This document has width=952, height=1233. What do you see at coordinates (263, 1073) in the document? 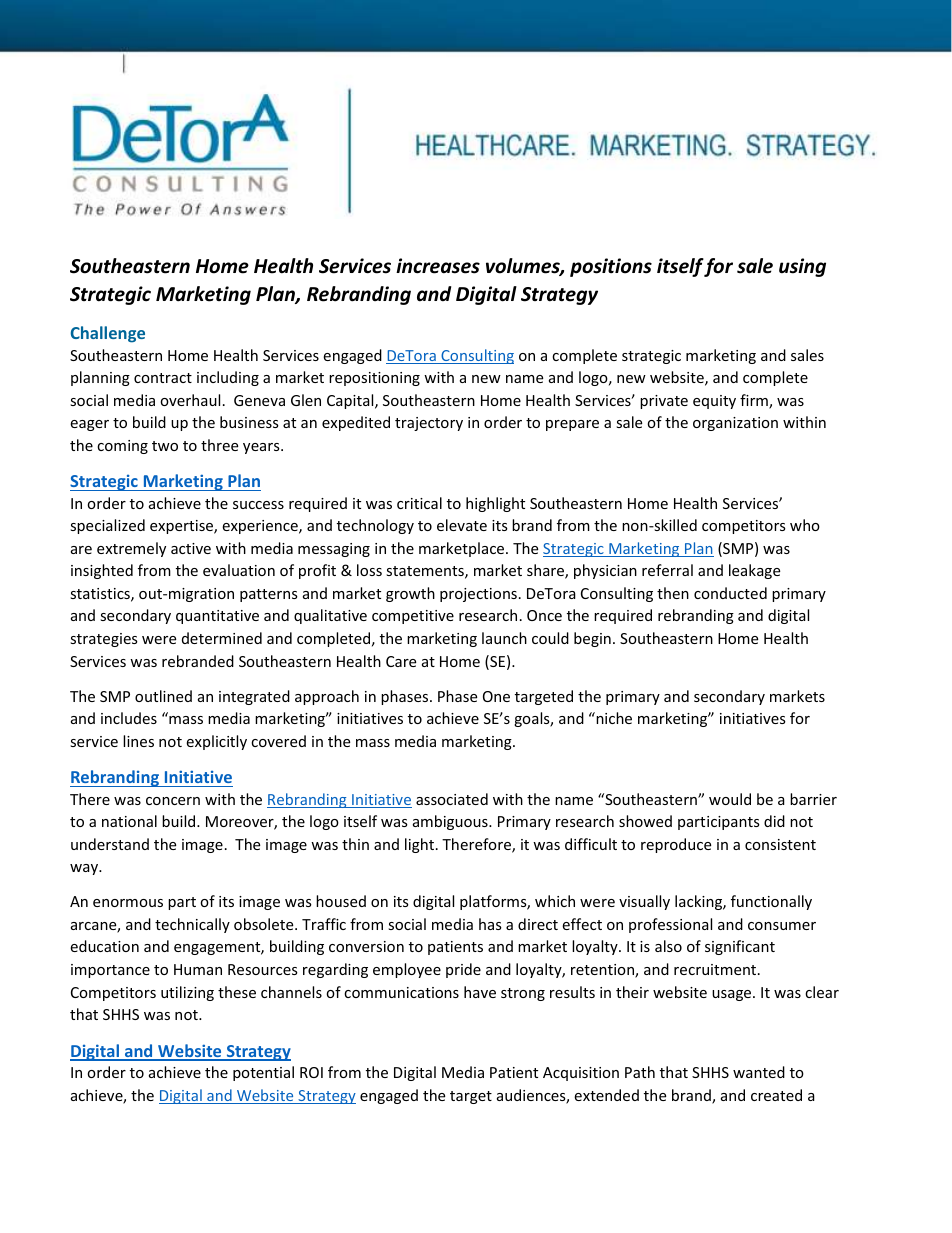
I see `potential` at bounding box center [263, 1073].
